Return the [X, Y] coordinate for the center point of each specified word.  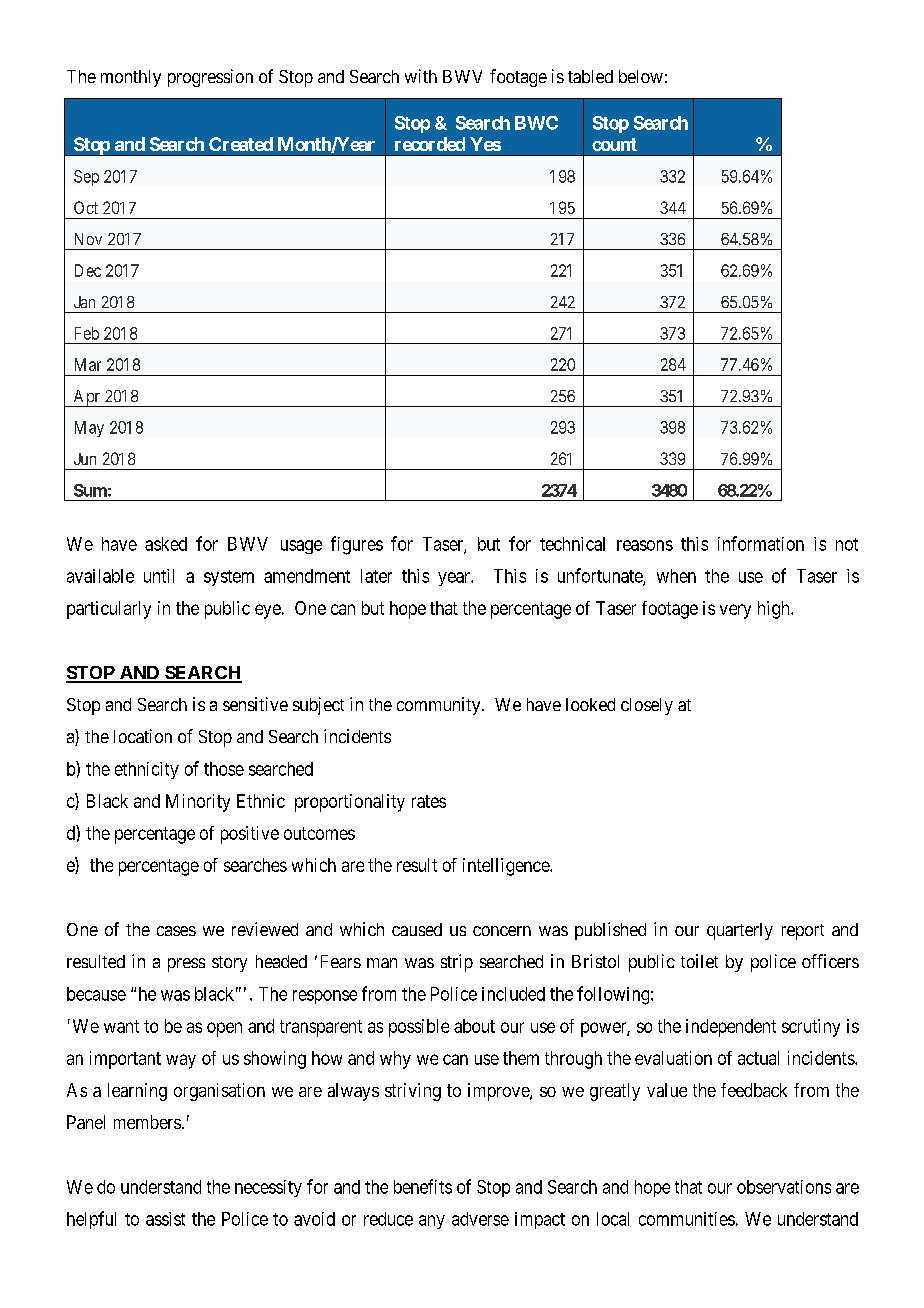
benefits [423, 1186]
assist [165, 1219]
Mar [88, 364]
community [440, 706]
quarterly [740, 931]
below [641, 76]
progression [210, 78]
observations [784, 1187]
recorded [430, 144]
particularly [109, 610]
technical [572, 544]
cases [176, 931]
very [735, 611]
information [761, 543]
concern [502, 931]
